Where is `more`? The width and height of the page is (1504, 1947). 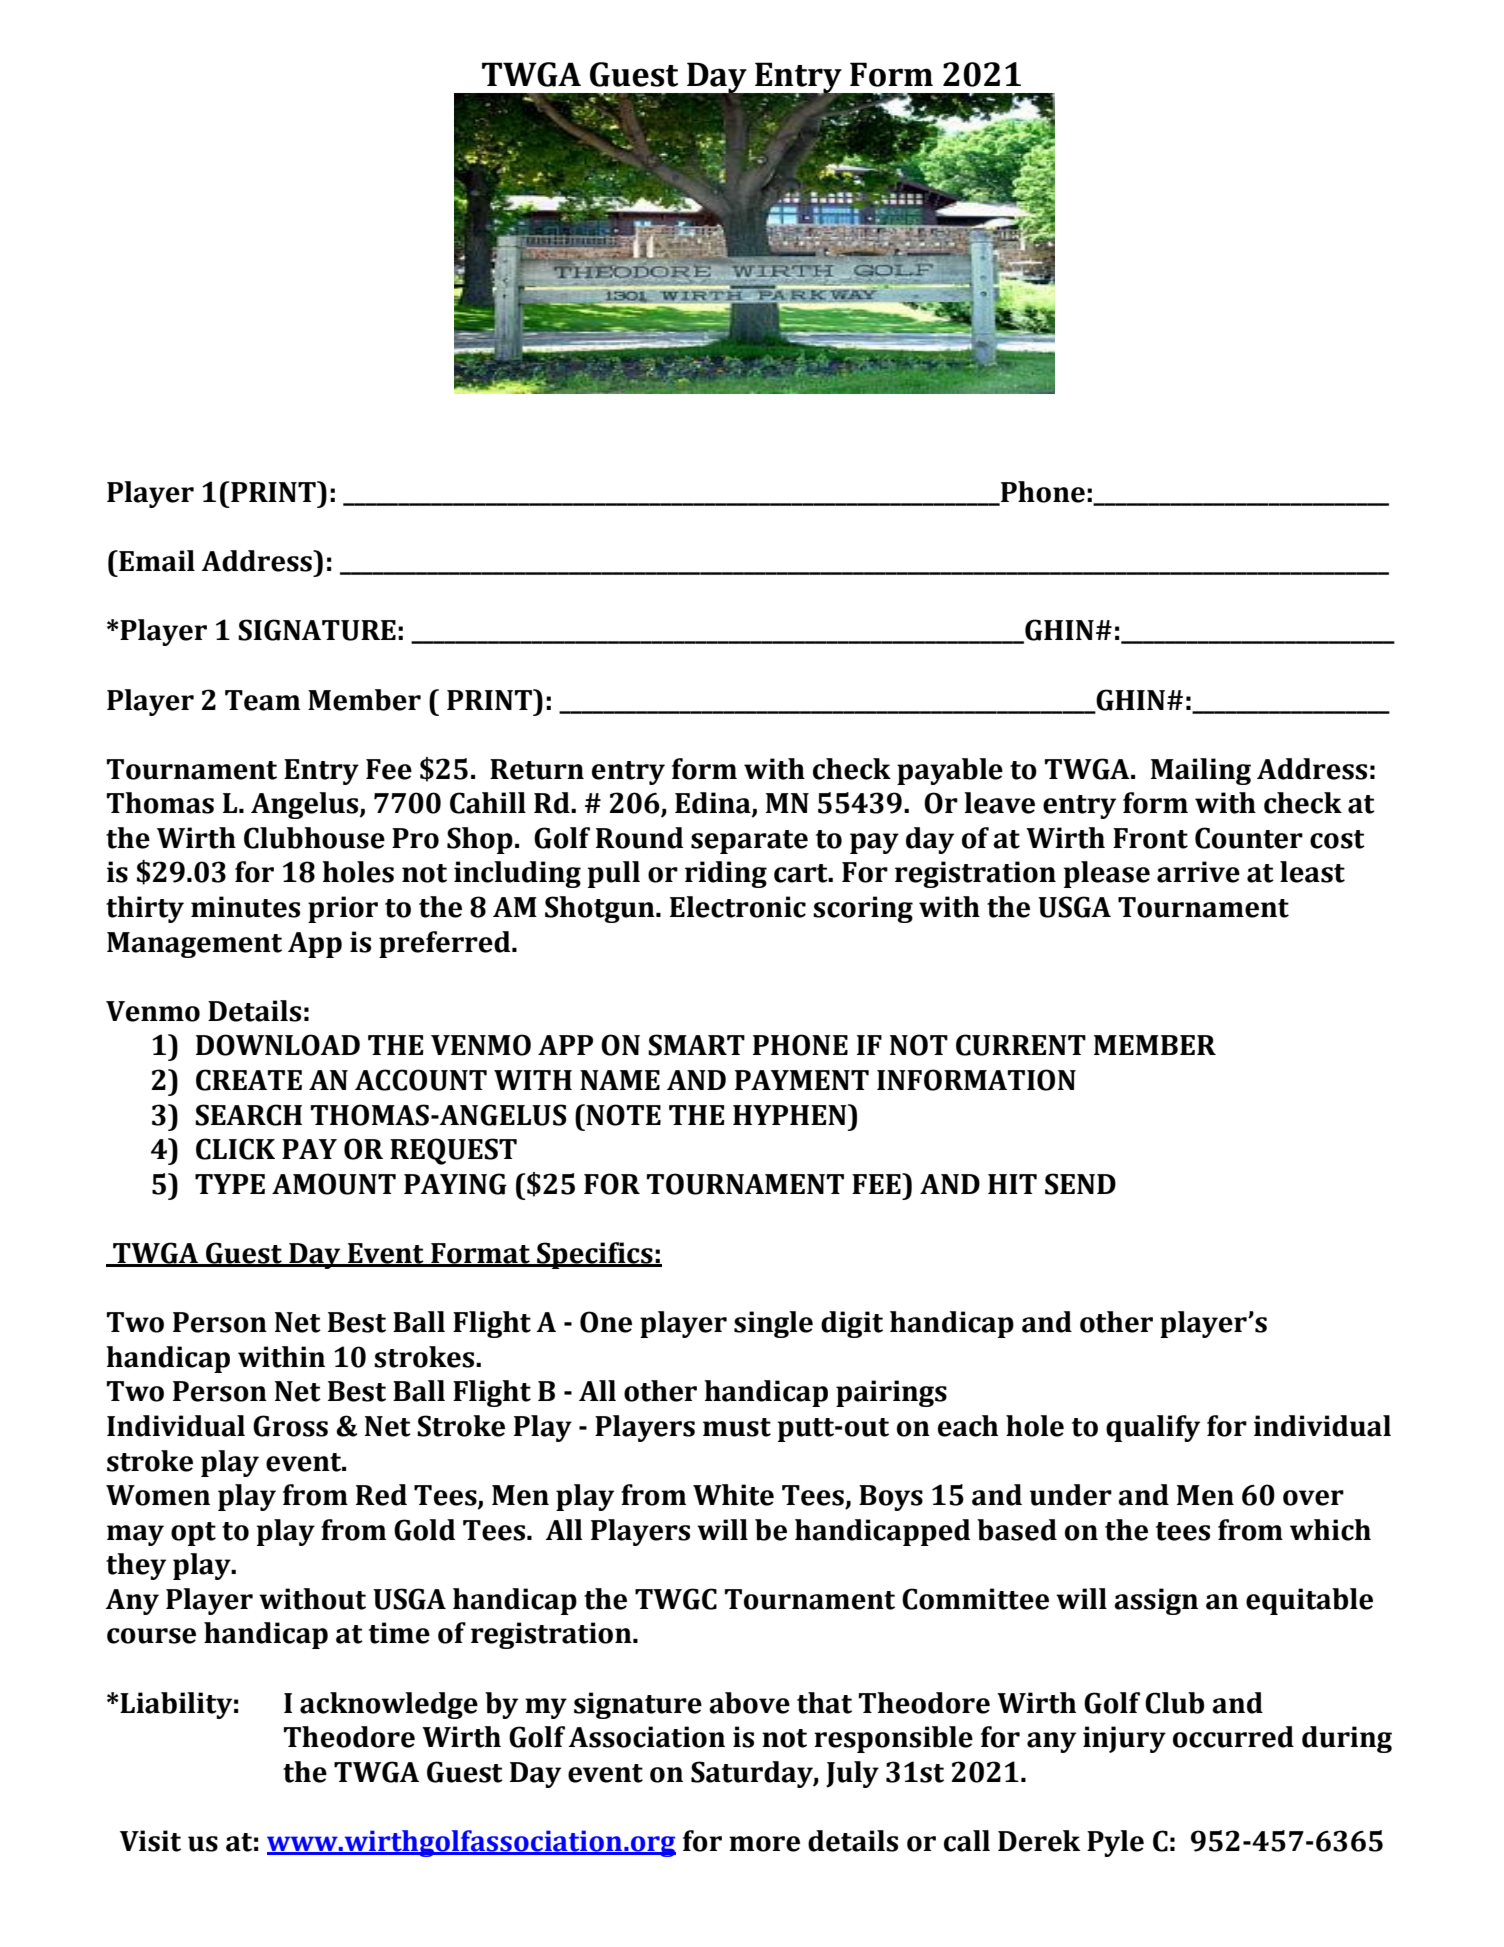 more is located at coordinates (764, 1844).
